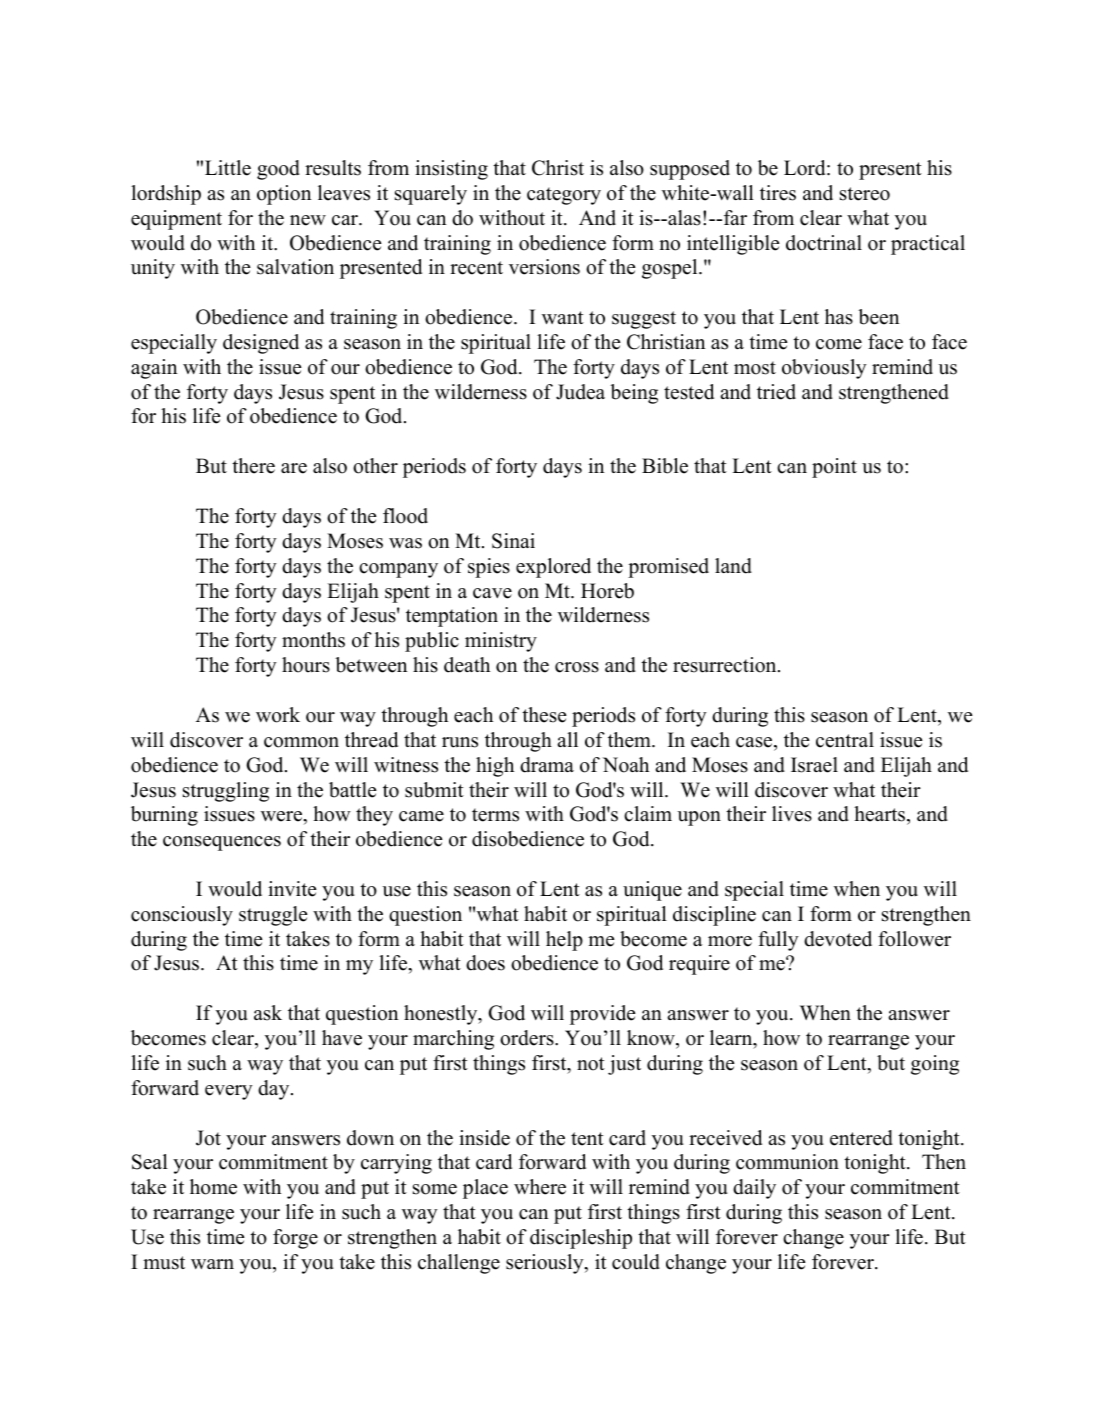 This screenshot has width=1103, height=1427. I want to click on forge, so click(295, 1239).
